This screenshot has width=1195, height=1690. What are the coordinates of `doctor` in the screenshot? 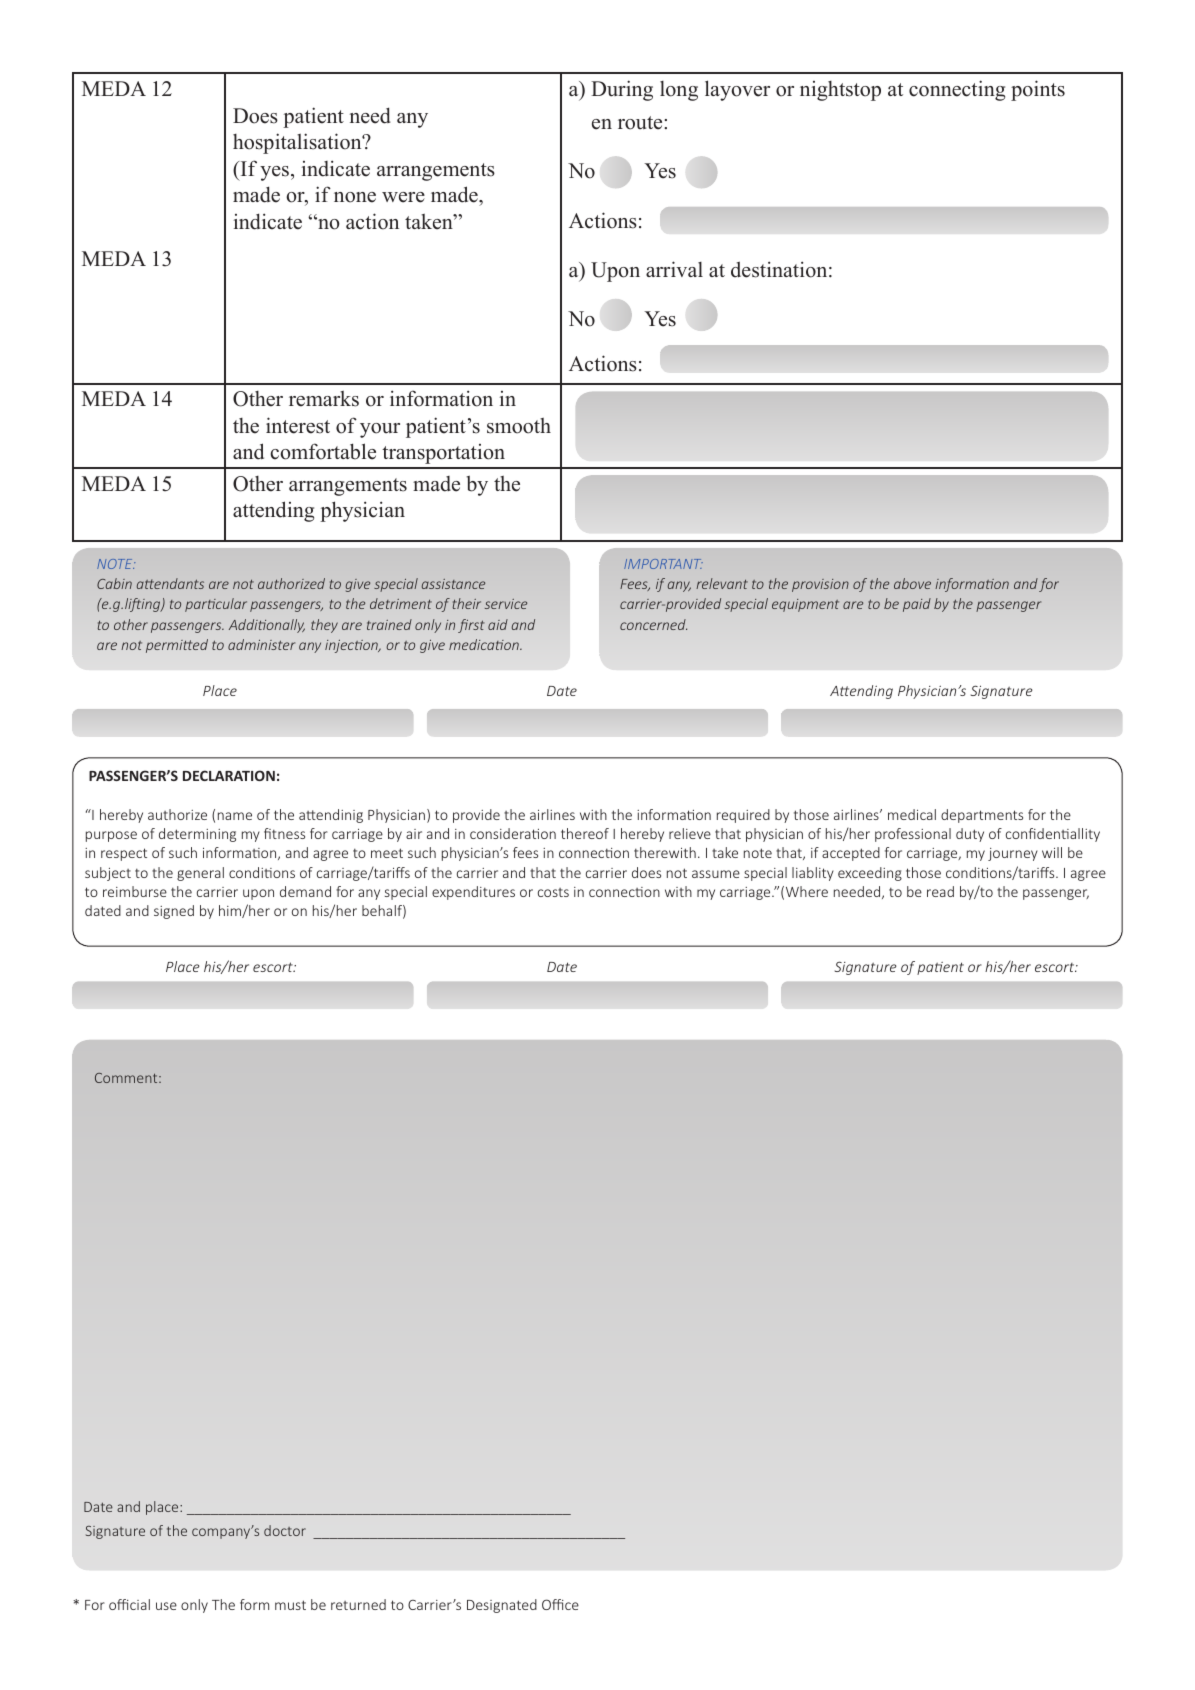 It's located at (285, 1530).
